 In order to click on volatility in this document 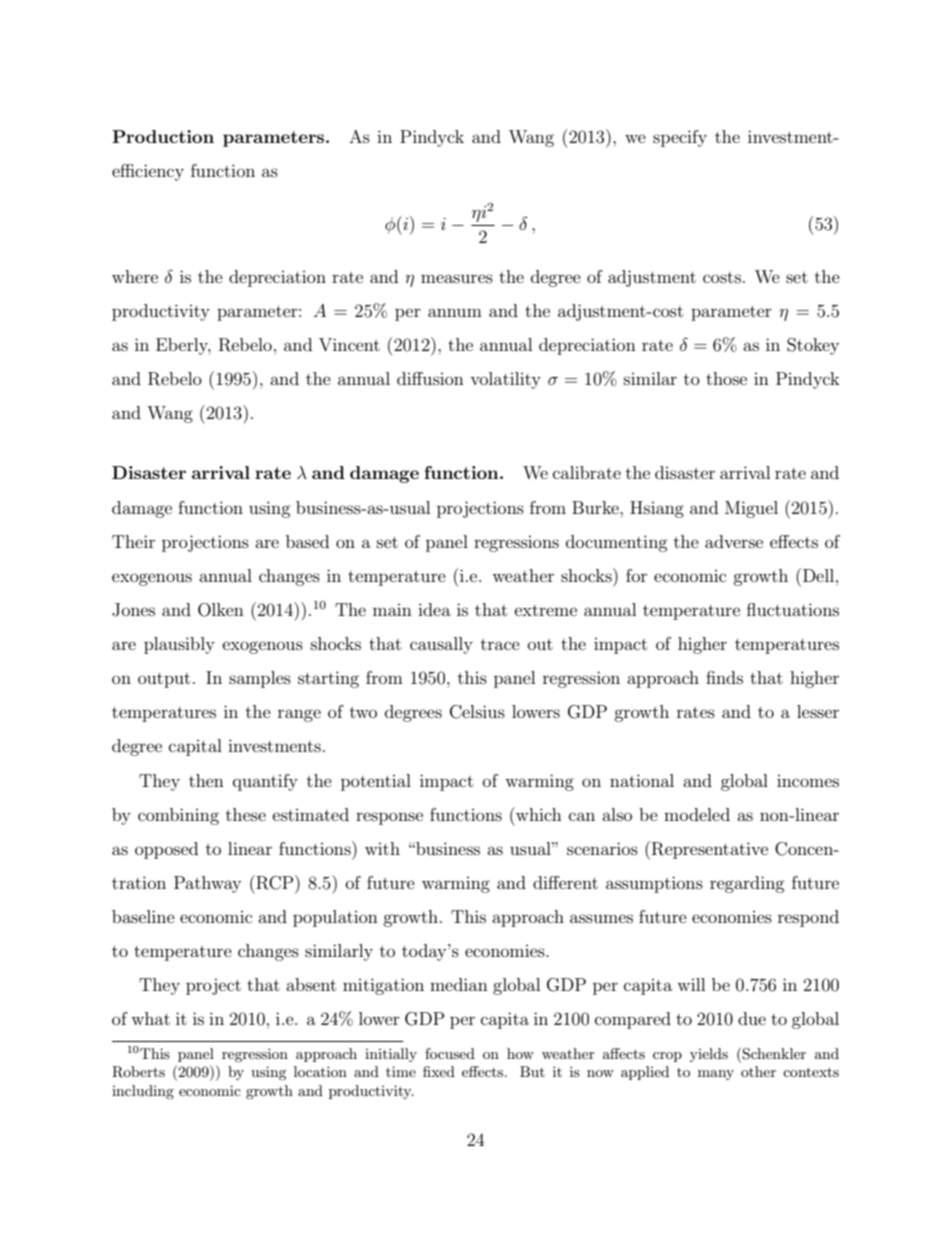, I will do `click(505, 380)`.
